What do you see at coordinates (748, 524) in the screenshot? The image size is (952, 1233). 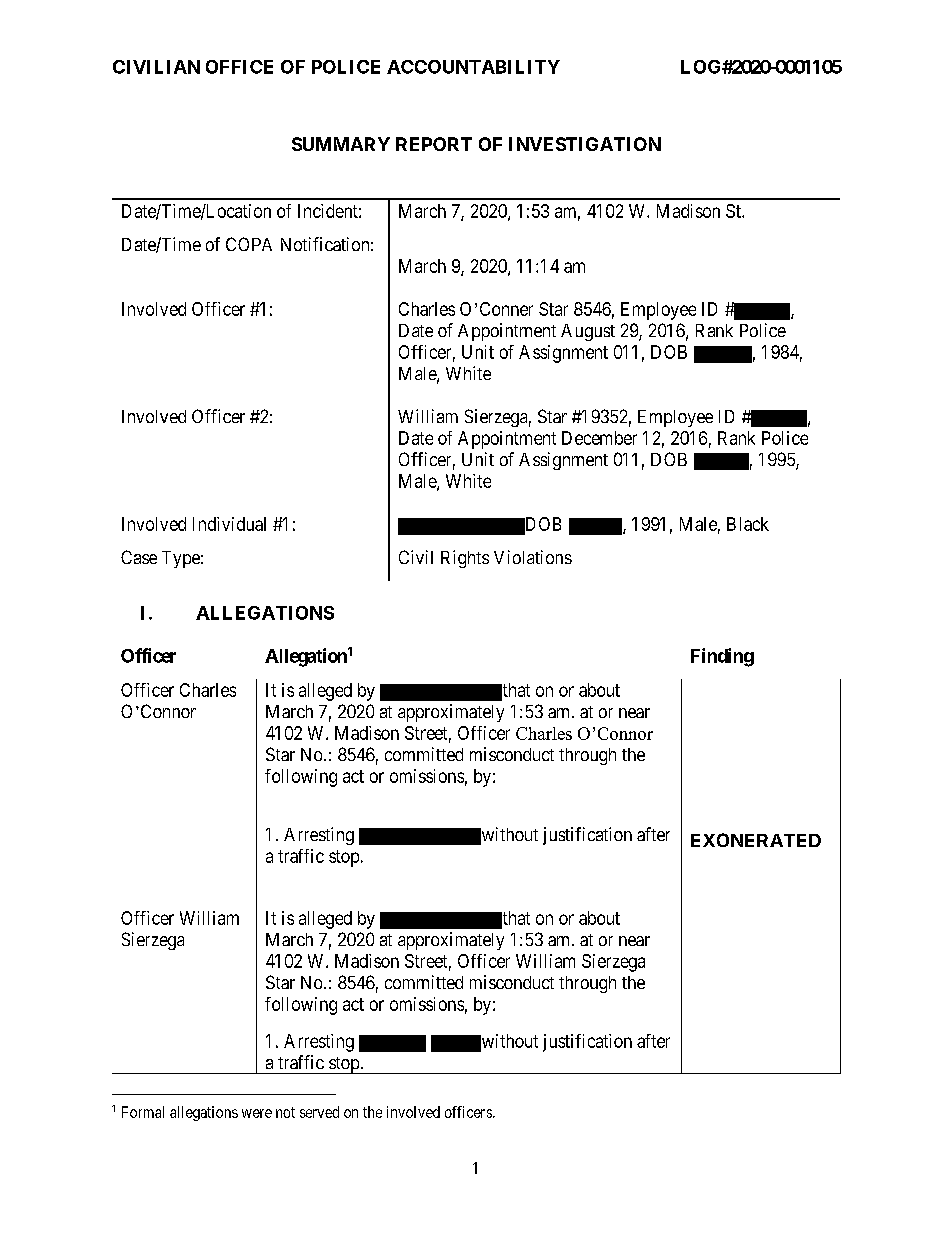 I see `Black` at bounding box center [748, 524].
